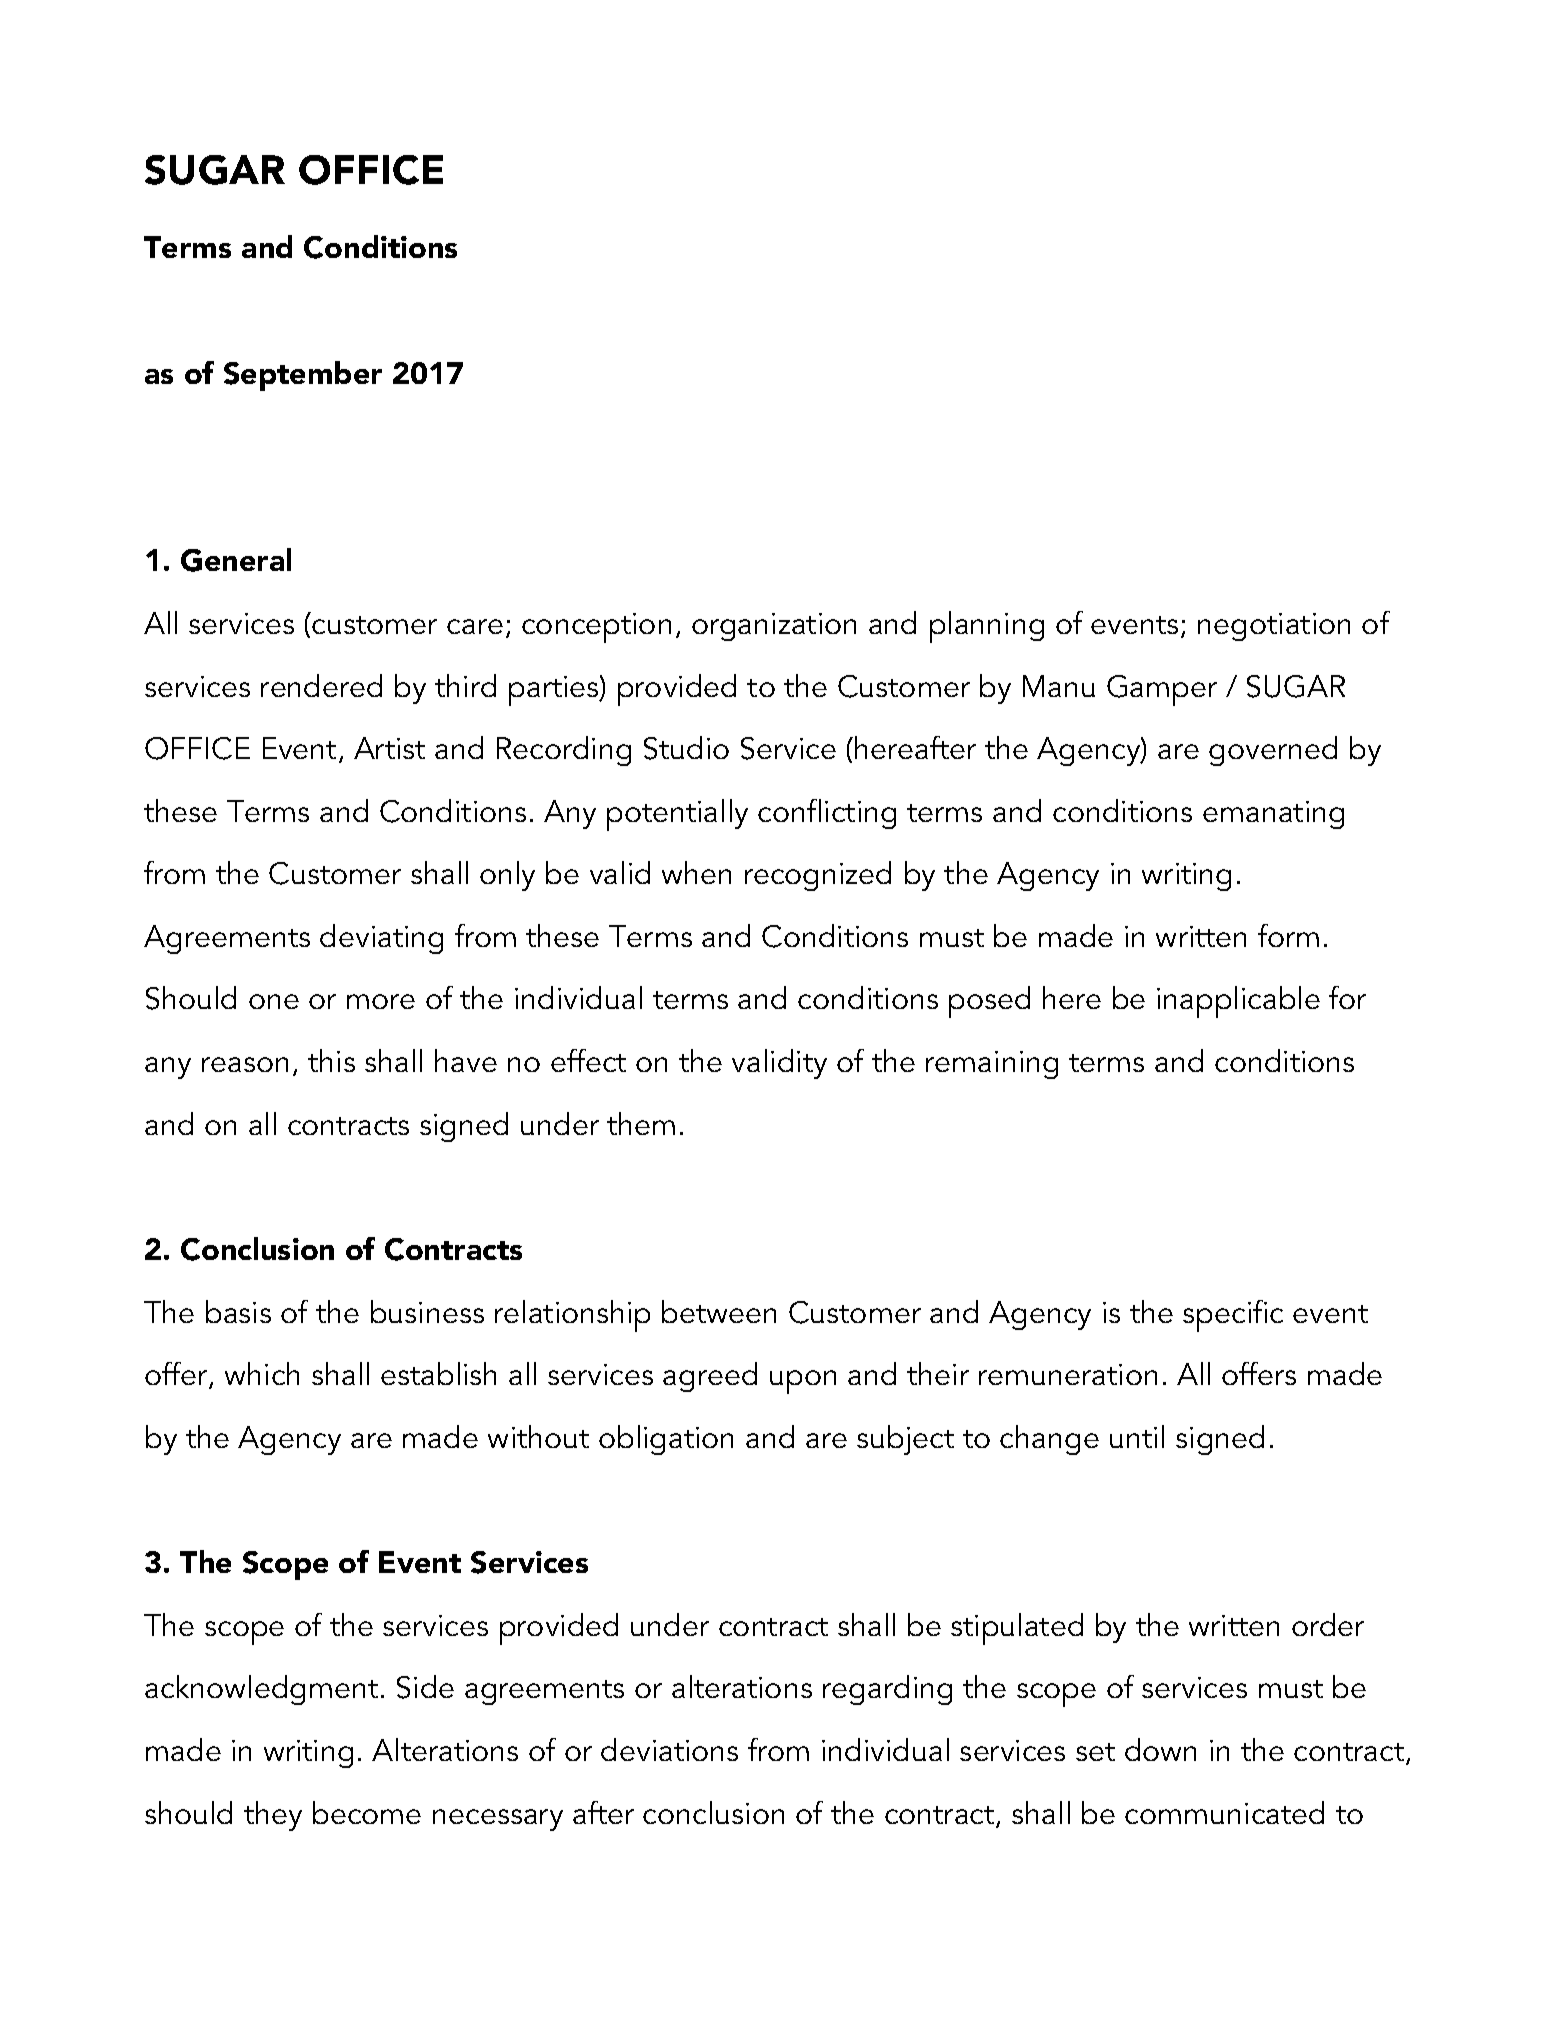 This document has height=2017, width=1558. What do you see at coordinates (381, 939) in the document?
I see `deviating` at bounding box center [381, 939].
